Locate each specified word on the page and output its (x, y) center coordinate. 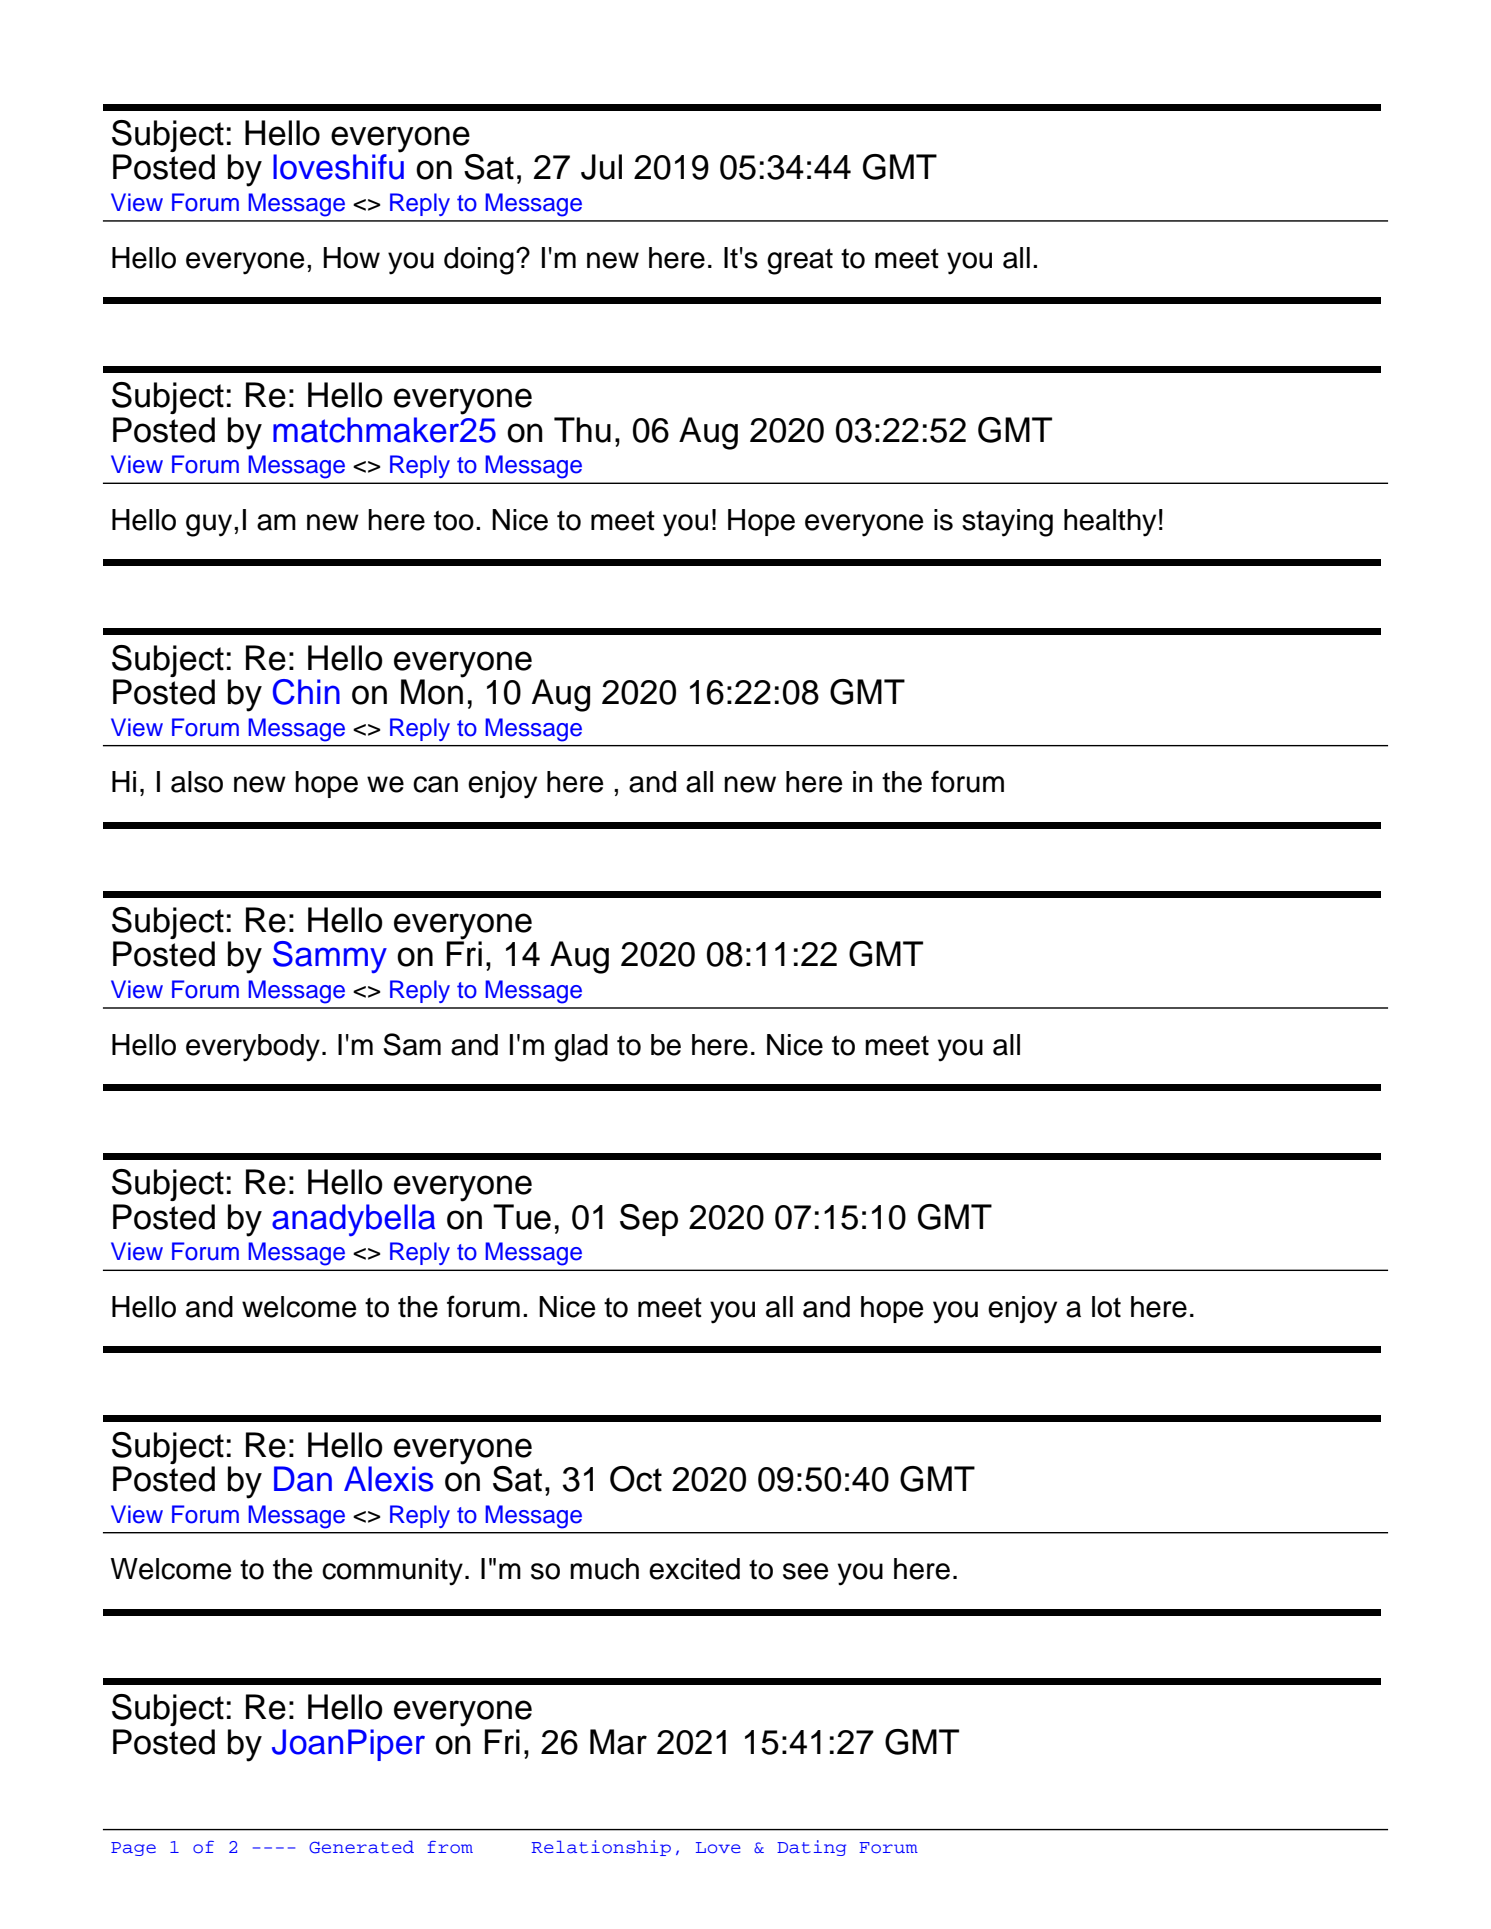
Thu (582, 430)
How (351, 258)
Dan (303, 1479)
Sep (649, 1220)
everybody (253, 1048)
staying (1007, 523)
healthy (1110, 523)
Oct (636, 1479)
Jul (601, 167)
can (435, 784)
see (806, 1571)
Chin (306, 692)
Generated (361, 1847)
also (197, 782)
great (800, 261)
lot (1106, 1307)
